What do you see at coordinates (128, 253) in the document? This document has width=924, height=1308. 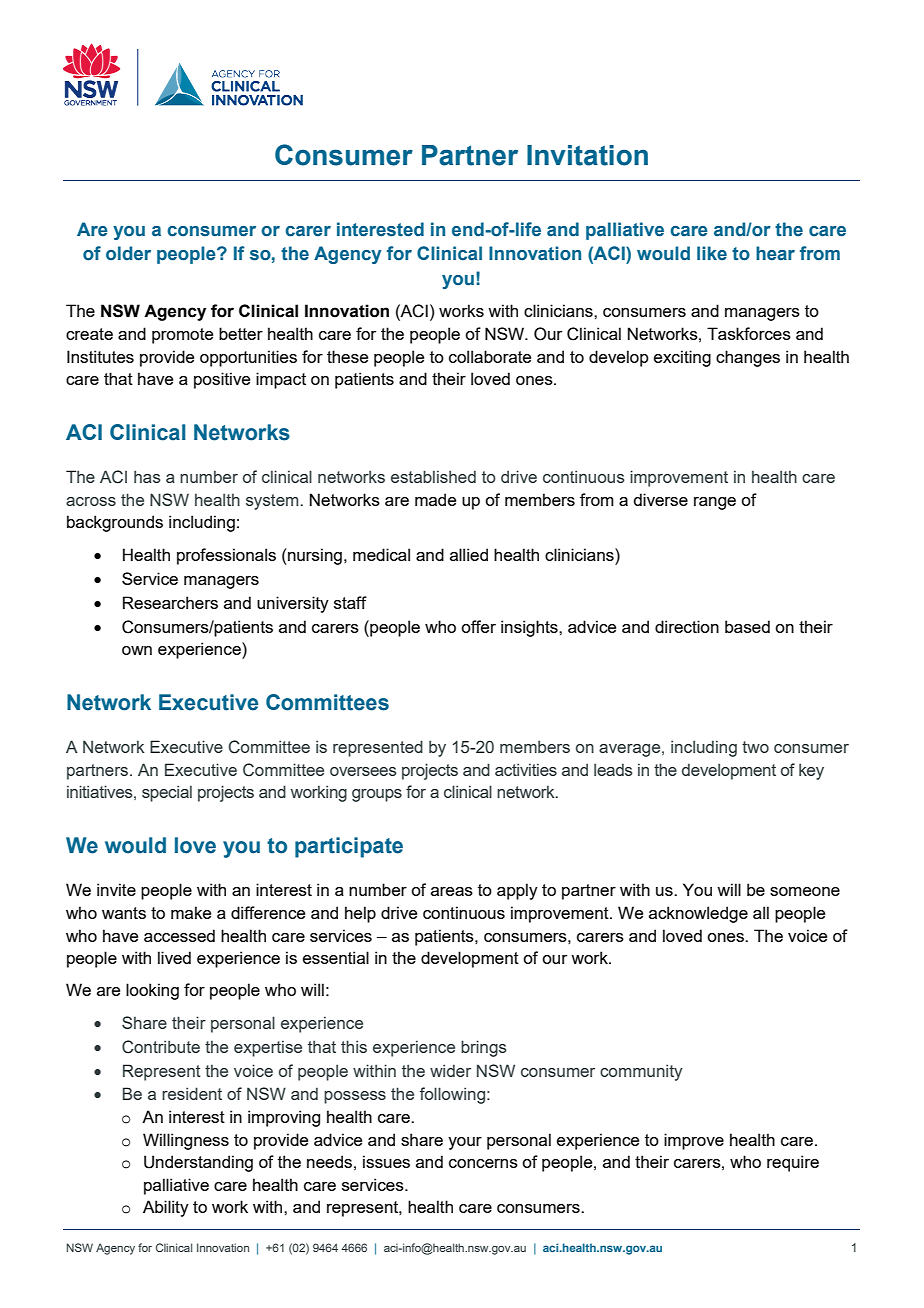 I see `older` at bounding box center [128, 253].
